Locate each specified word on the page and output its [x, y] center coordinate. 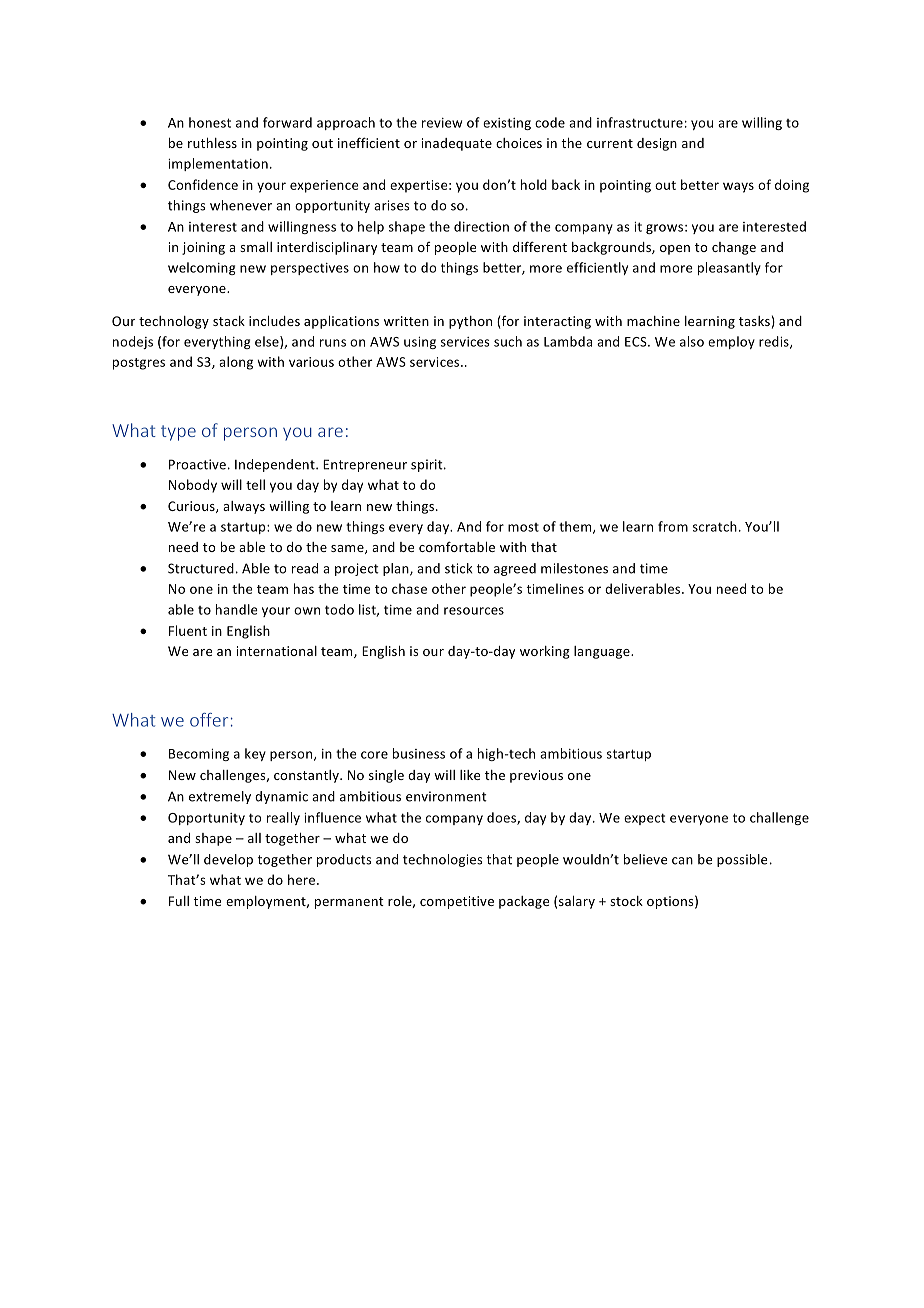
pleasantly [729, 268]
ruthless [212, 143]
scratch [715, 526]
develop [228, 860]
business [419, 753]
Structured [201, 568]
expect [644, 819]
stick [459, 568]
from [673, 526]
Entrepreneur [365, 465]
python [470, 322]
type [178, 433]
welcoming [202, 268]
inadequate [457, 144]
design [657, 144]
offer [209, 720]
